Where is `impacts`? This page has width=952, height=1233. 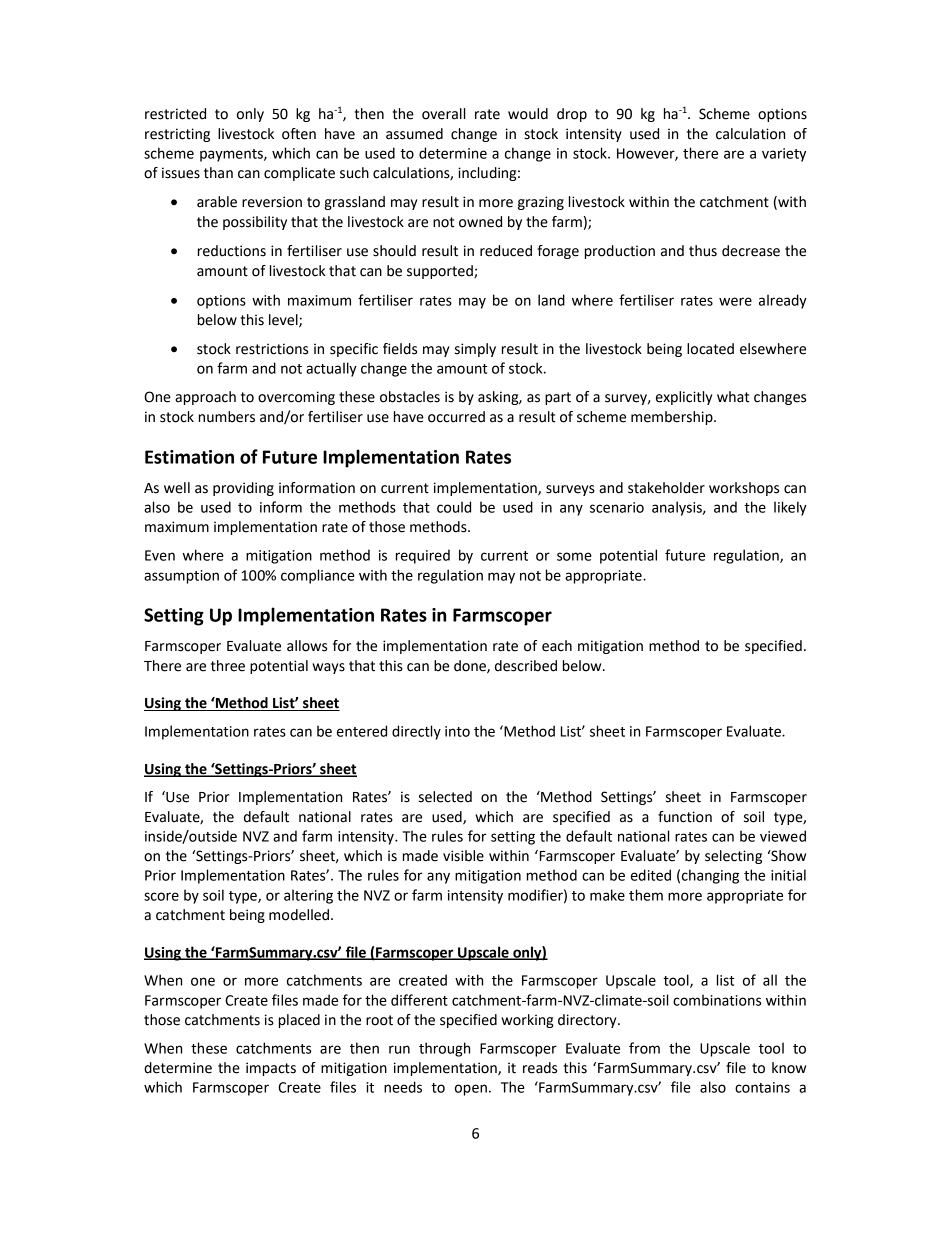
impacts is located at coordinates (271, 1069).
